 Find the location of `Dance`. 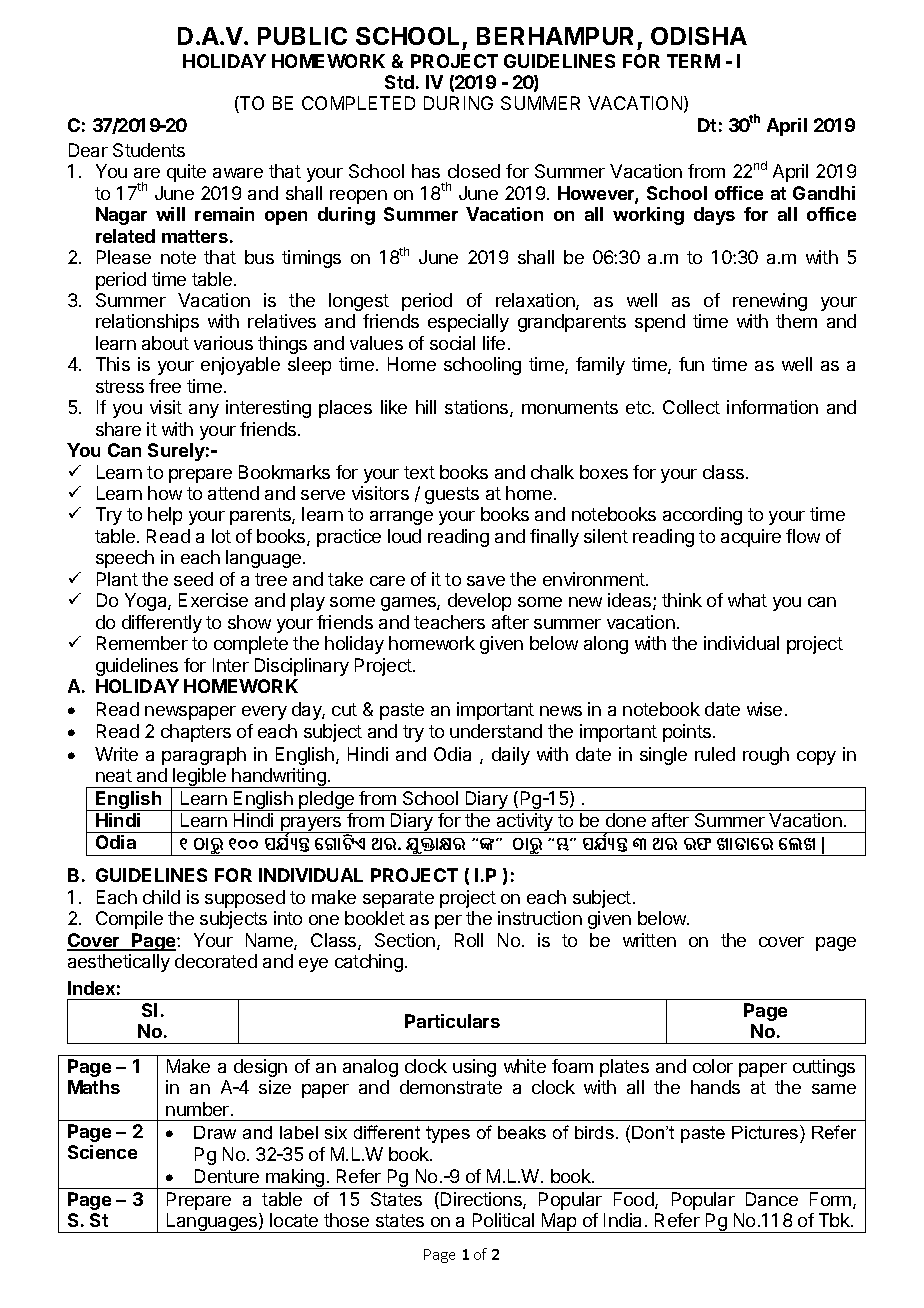

Dance is located at coordinates (772, 1199).
